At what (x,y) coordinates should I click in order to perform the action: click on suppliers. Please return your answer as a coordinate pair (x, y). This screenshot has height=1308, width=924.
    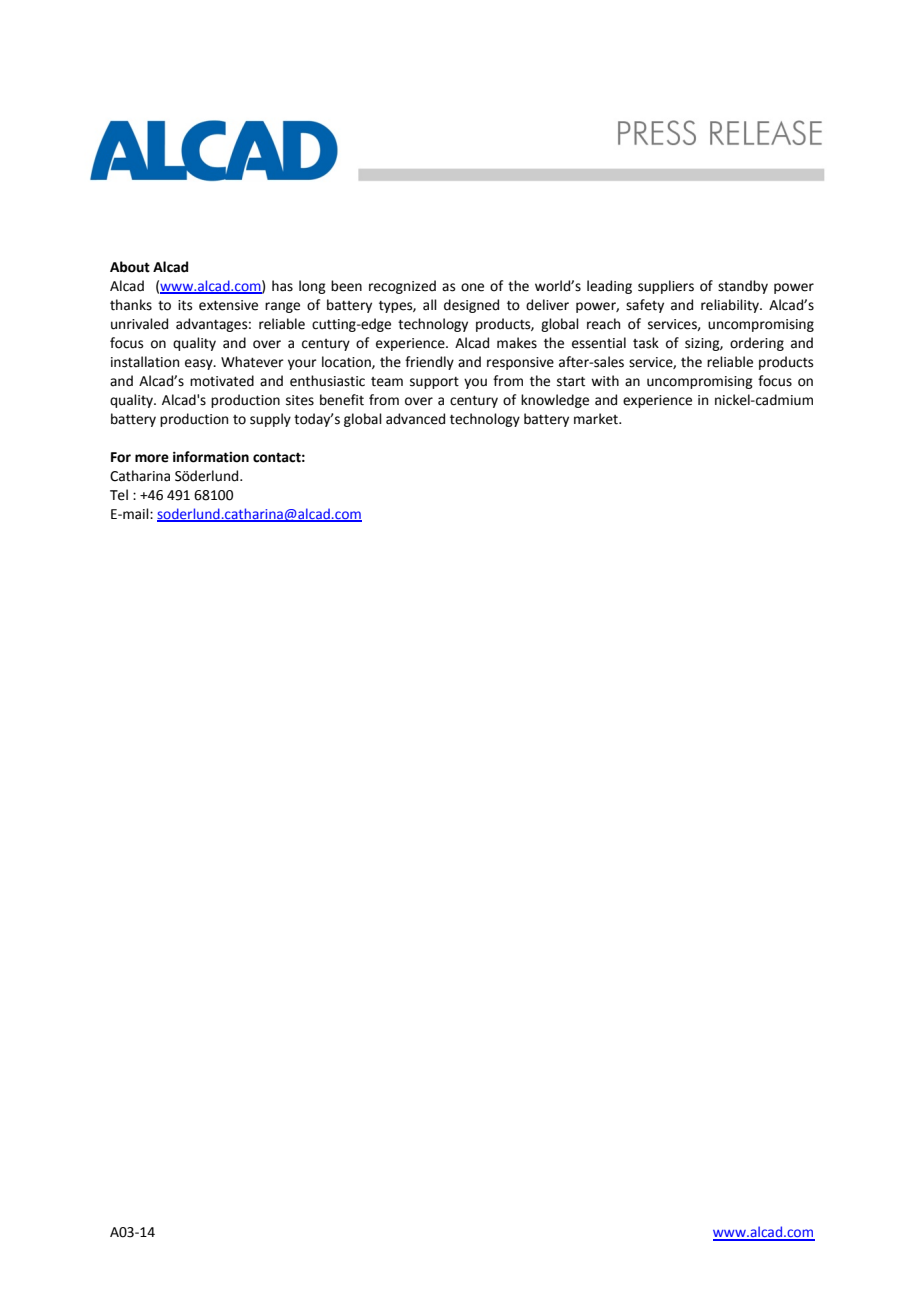
    Looking at the image, I should click on (666, 287).
